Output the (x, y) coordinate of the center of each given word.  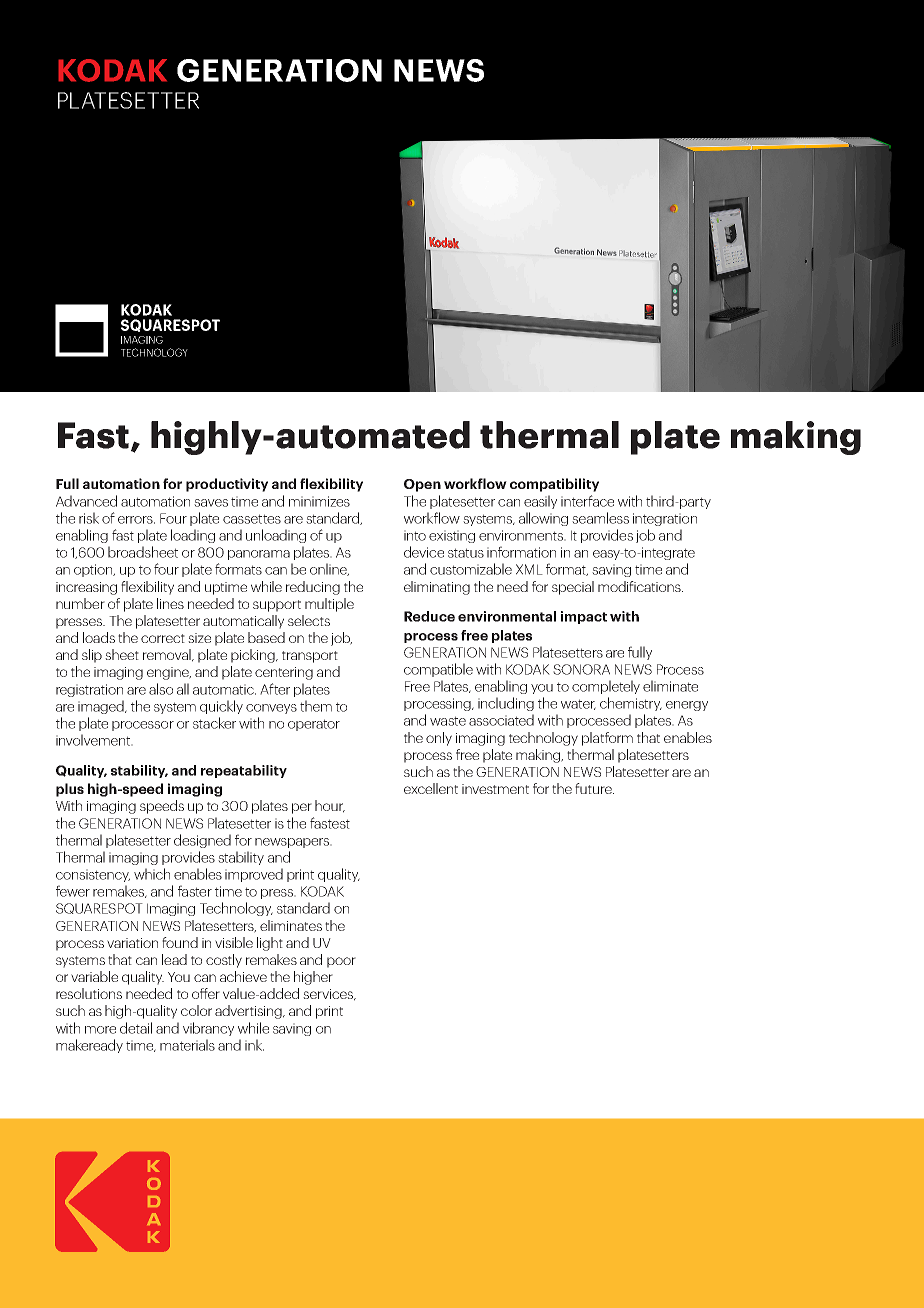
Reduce (429, 616)
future (594, 788)
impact (584, 617)
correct (163, 638)
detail (136, 1028)
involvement (94, 740)
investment (495, 789)
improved (254, 875)
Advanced (86, 501)
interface (587, 501)
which (152, 874)
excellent (431, 788)
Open (422, 485)
